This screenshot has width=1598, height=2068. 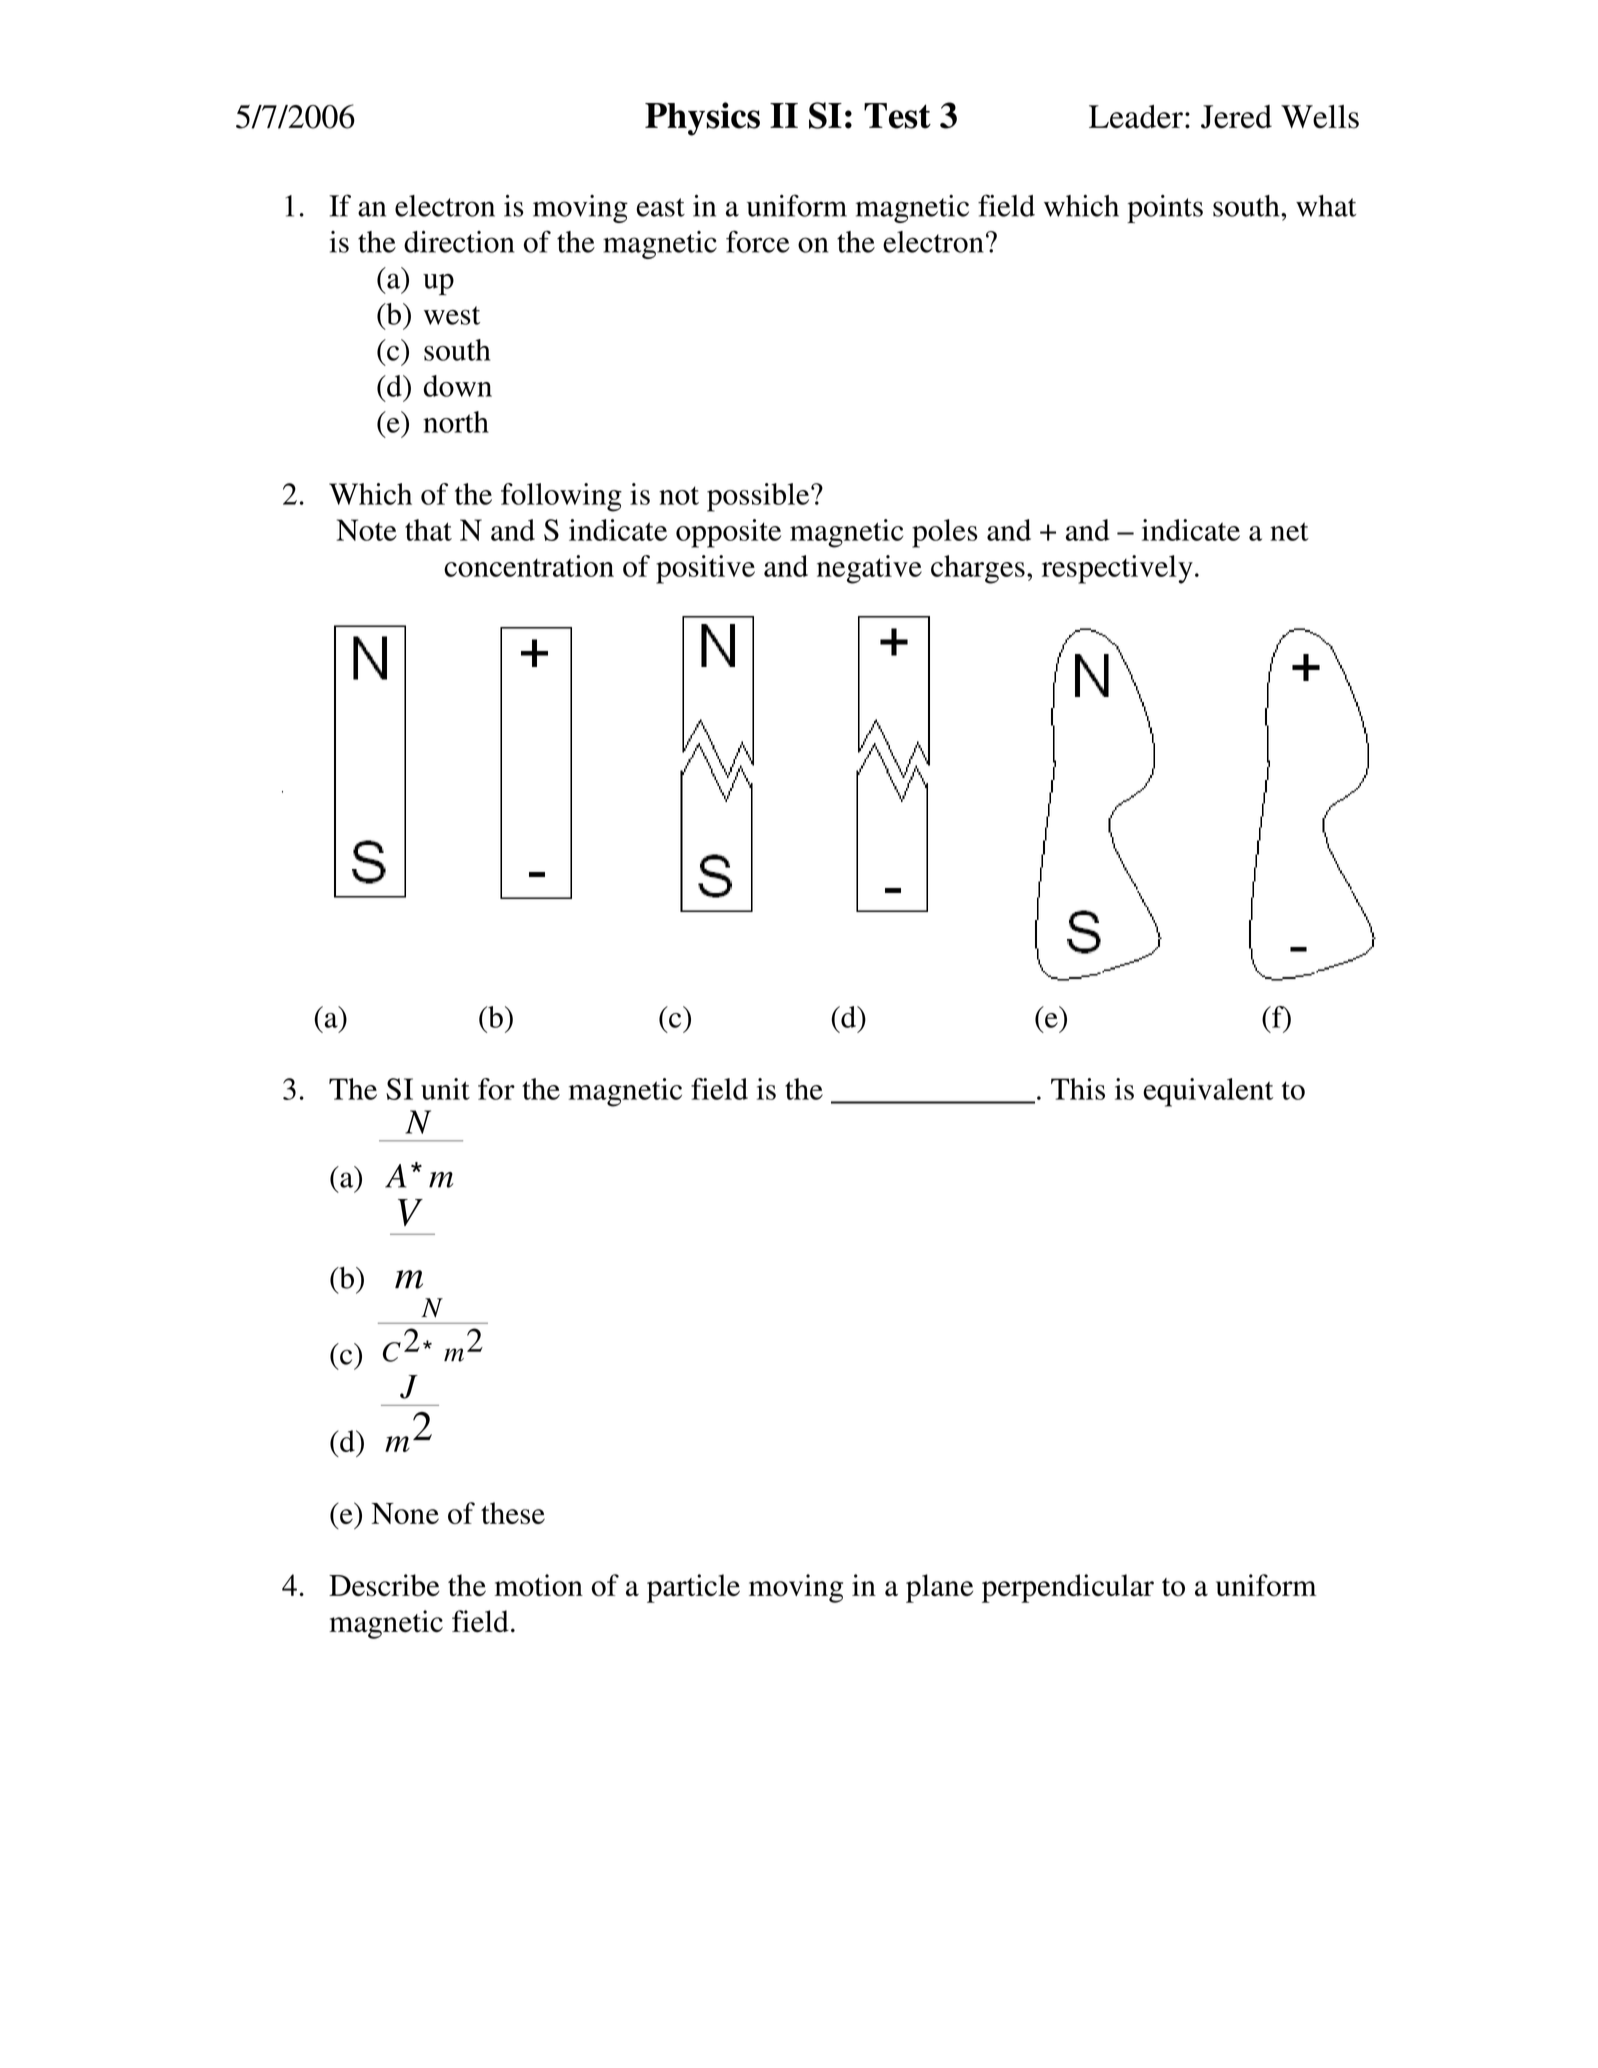 I want to click on direction, so click(x=459, y=242).
